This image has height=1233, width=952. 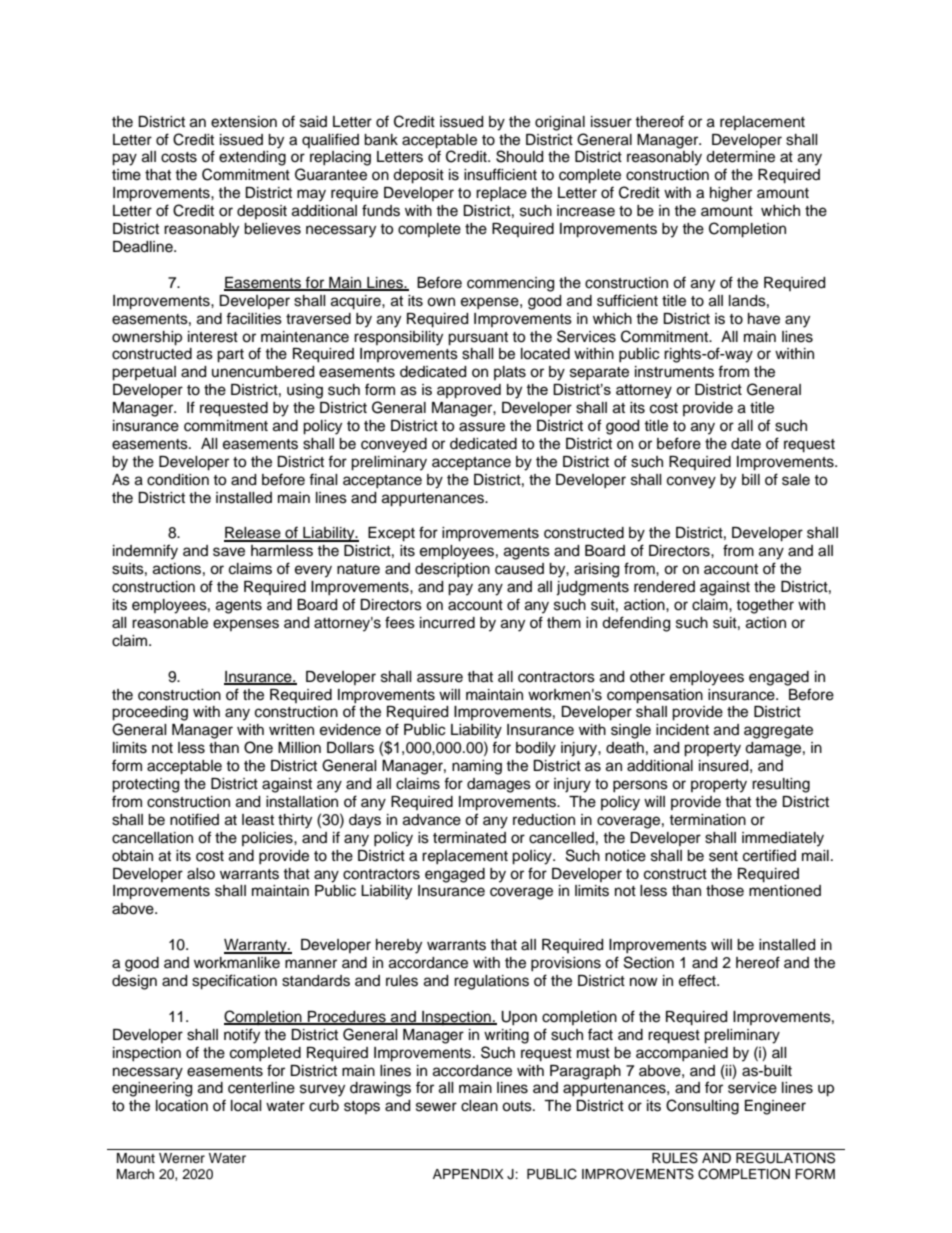 What do you see at coordinates (765, 606) in the image?
I see `together` at bounding box center [765, 606].
